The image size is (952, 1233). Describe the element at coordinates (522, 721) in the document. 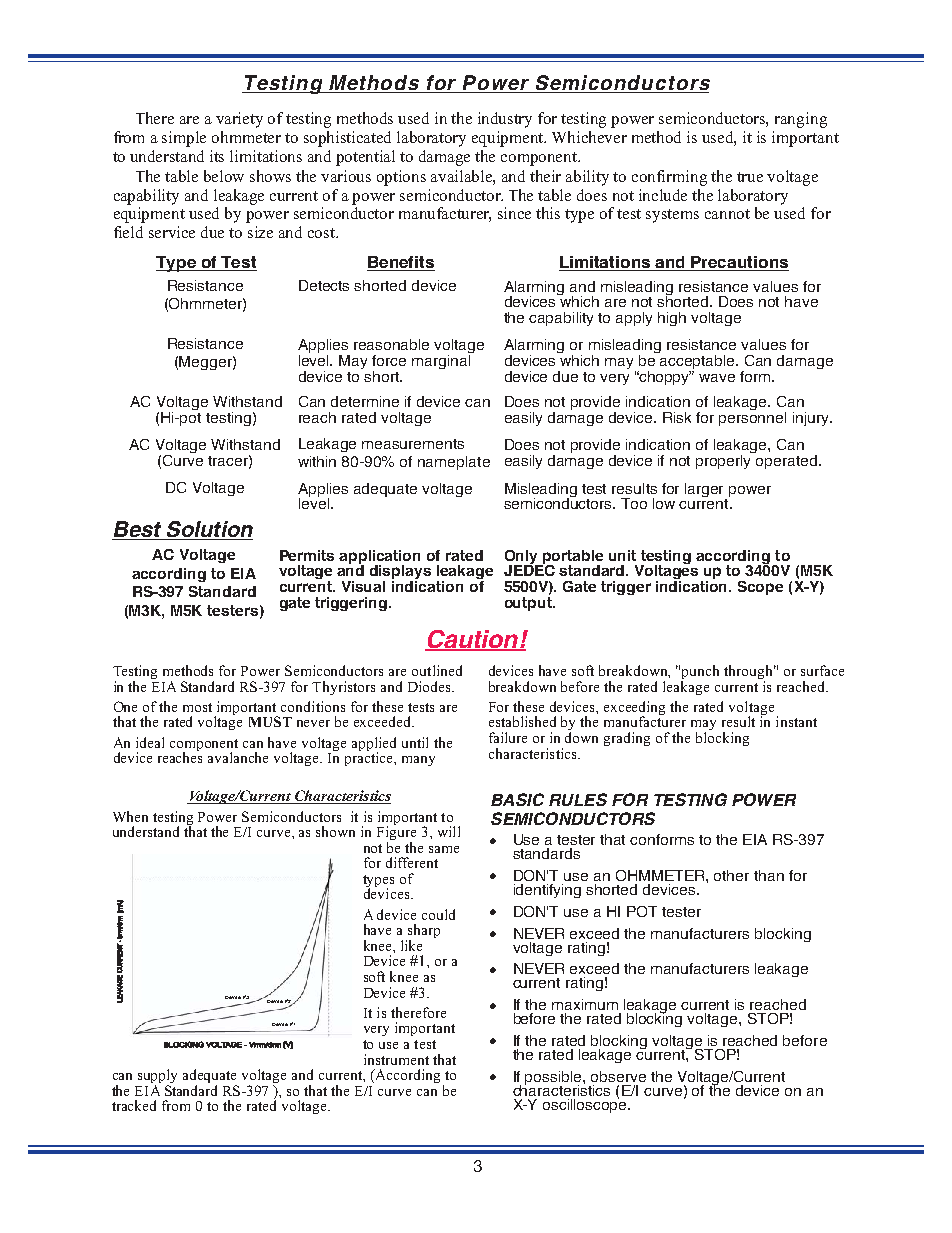

I see `established` at that location.
